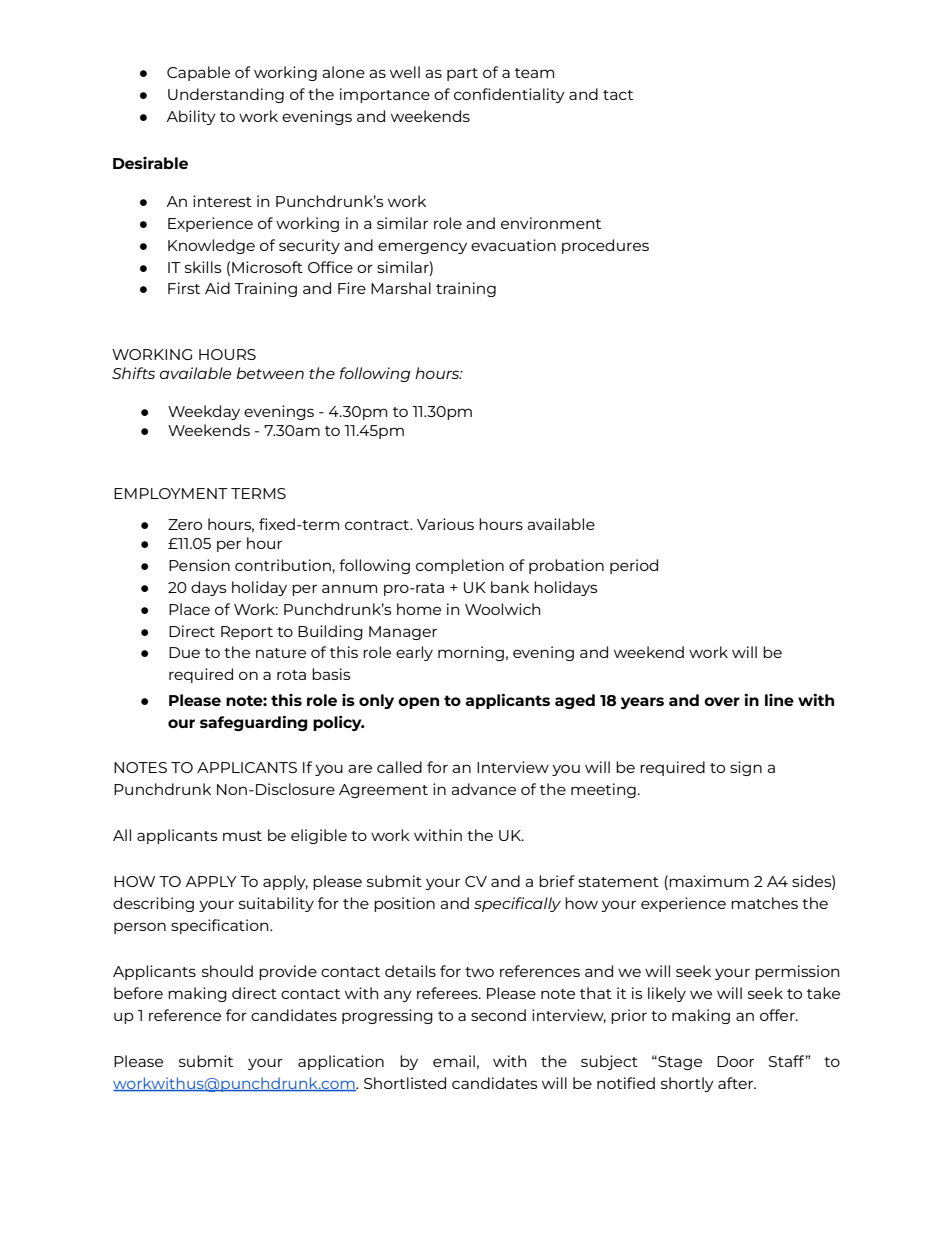 The height and width of the page is (1233, 952). Describe the element at coordinates (254, 723) in the page. I see `safeguarding` at that location.
